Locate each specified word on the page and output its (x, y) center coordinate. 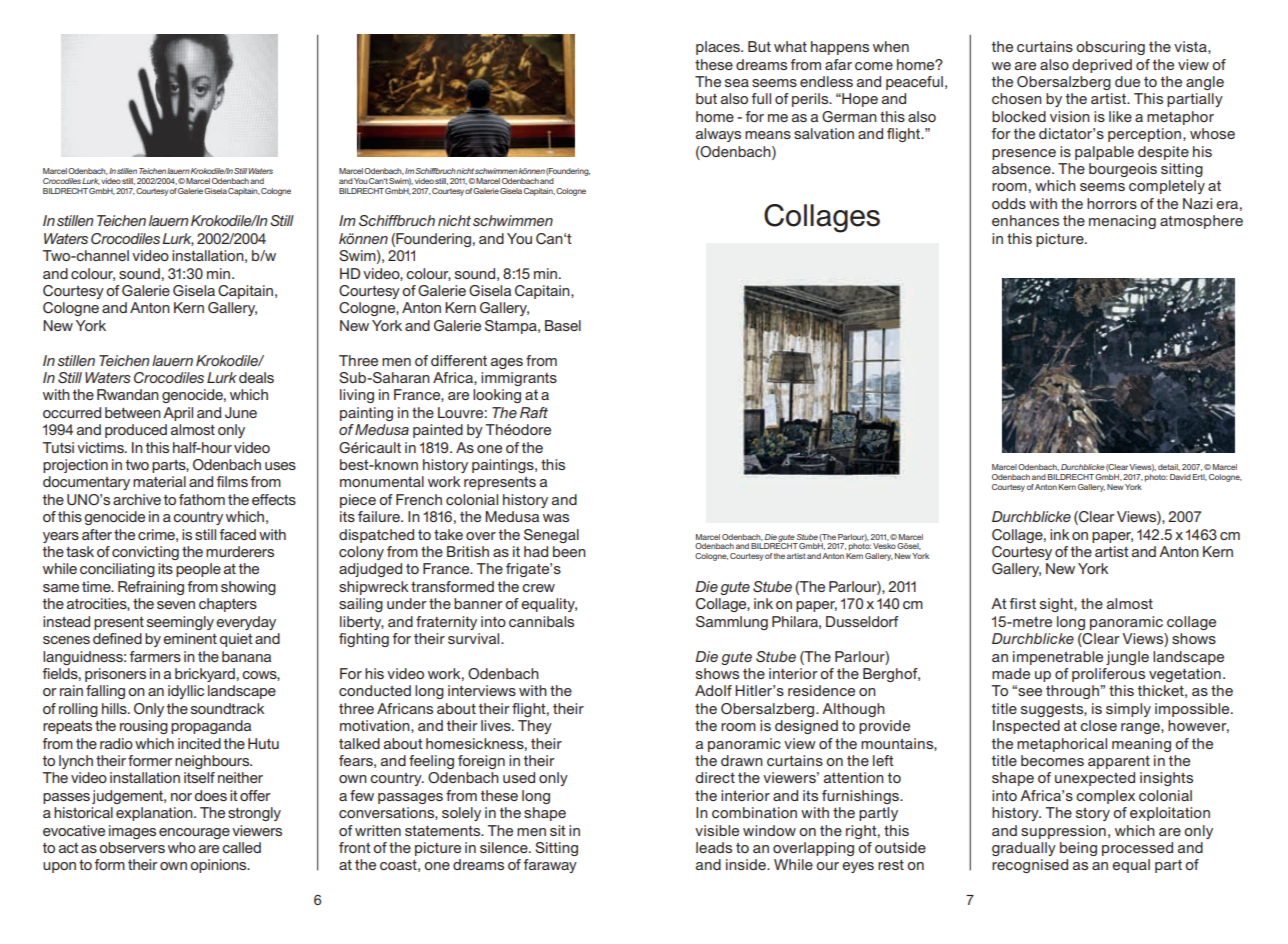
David (1180, 477)
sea (737, 83)
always (718, 135)
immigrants (519, 379)
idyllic (186, 692)
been (569, 551)
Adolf (713, 690)
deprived (1102, 66)
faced (237, 534)
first (1022, 603)
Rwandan (128, 394)
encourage (194, 833)
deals (256, 377)
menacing (1122, 222)
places (719, 48)
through (1073, 692)
